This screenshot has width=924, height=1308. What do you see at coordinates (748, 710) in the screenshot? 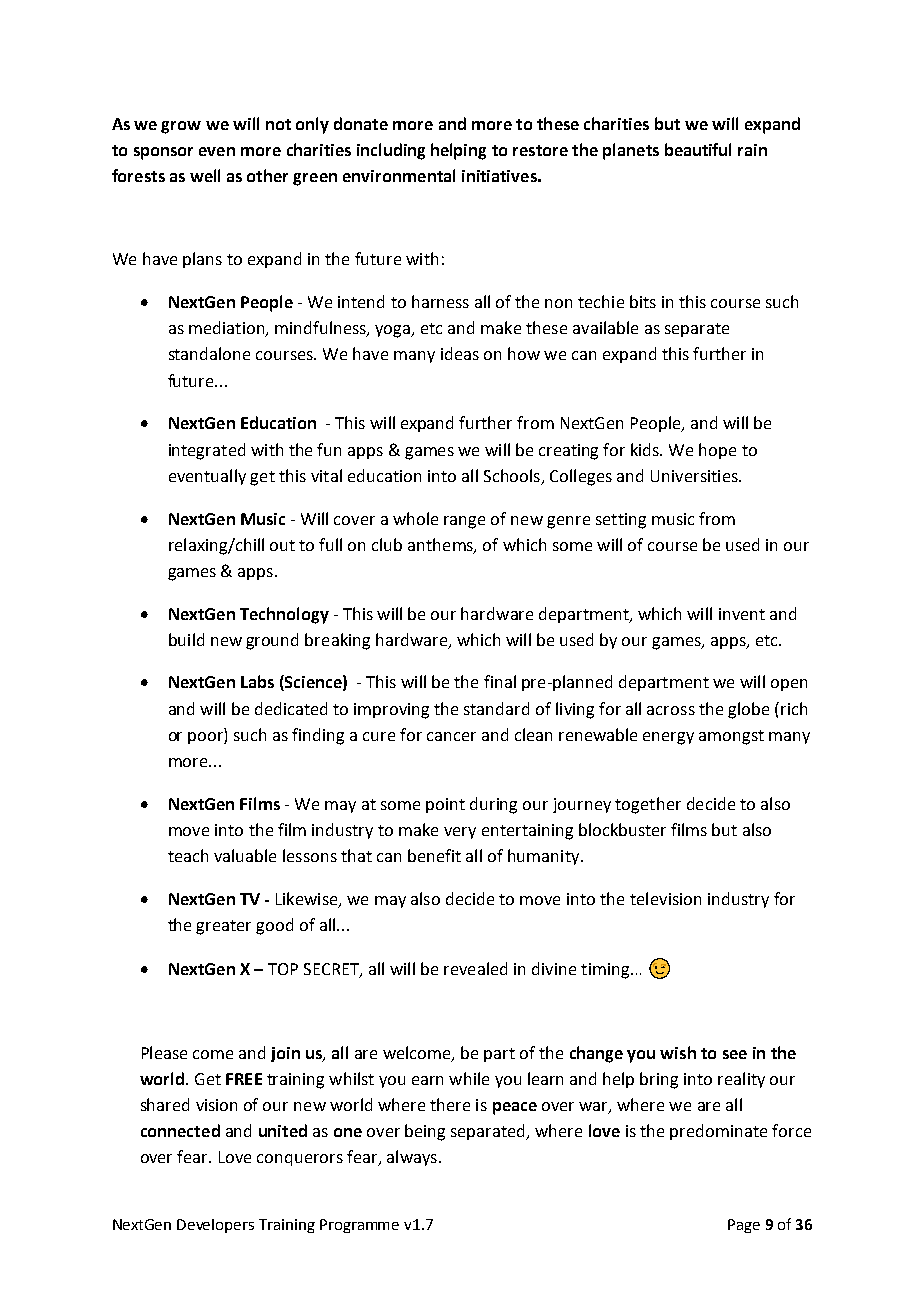
I see `globe` at bounding box center [748, 710].
